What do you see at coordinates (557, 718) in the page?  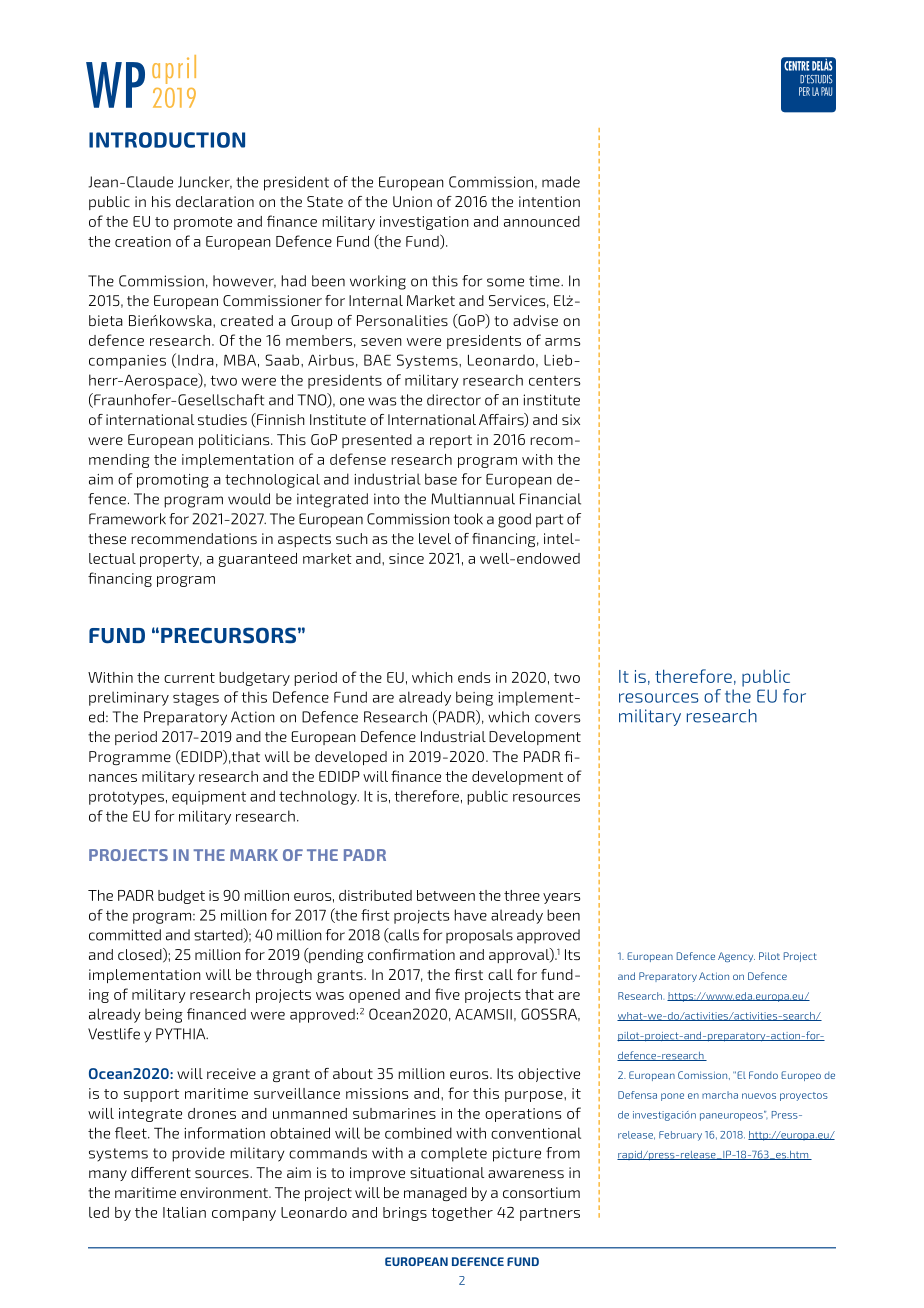 I see `covers` at bounding box center [557, 718].
